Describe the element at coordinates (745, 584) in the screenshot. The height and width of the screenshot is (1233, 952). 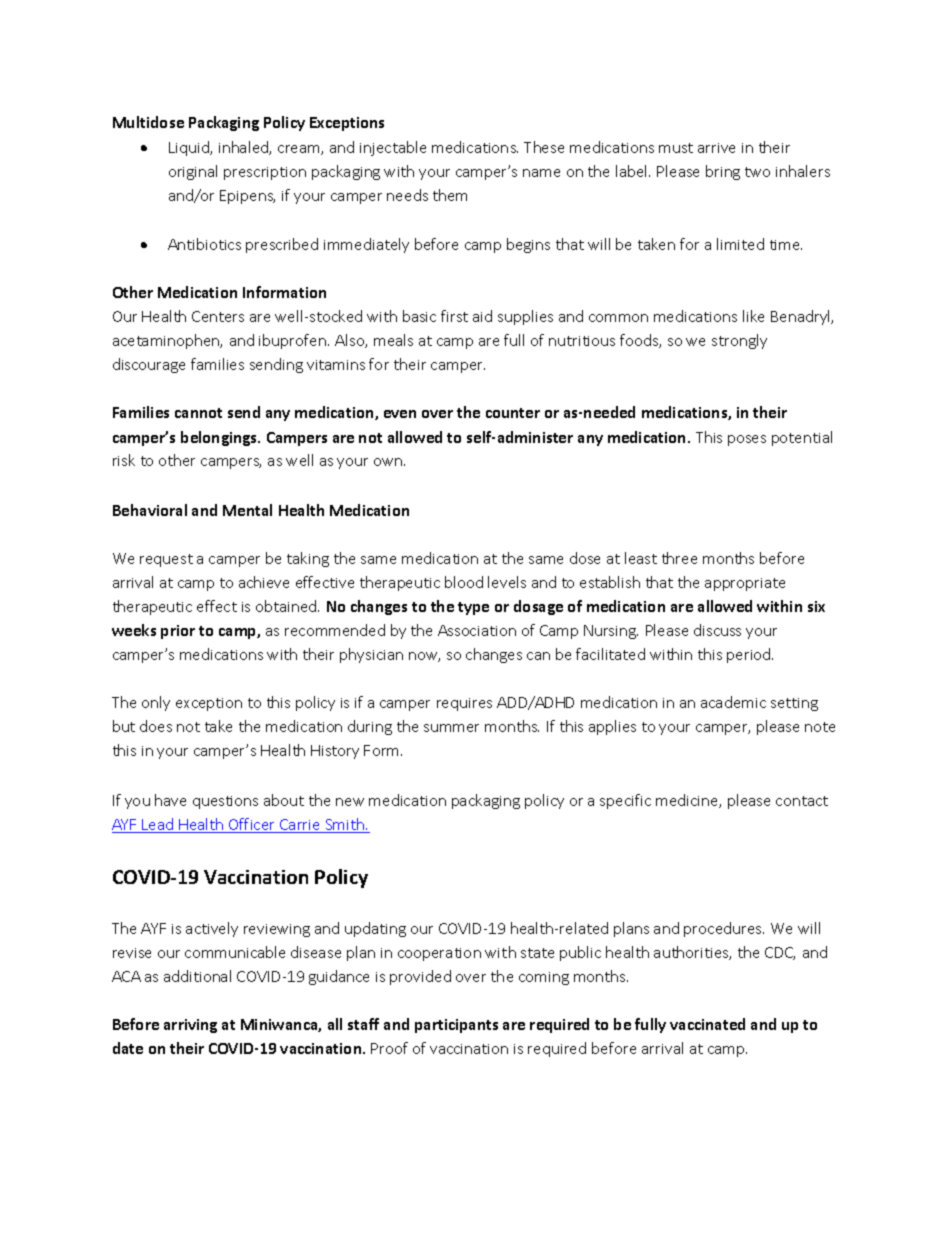
I see `appropriate` at that location.
